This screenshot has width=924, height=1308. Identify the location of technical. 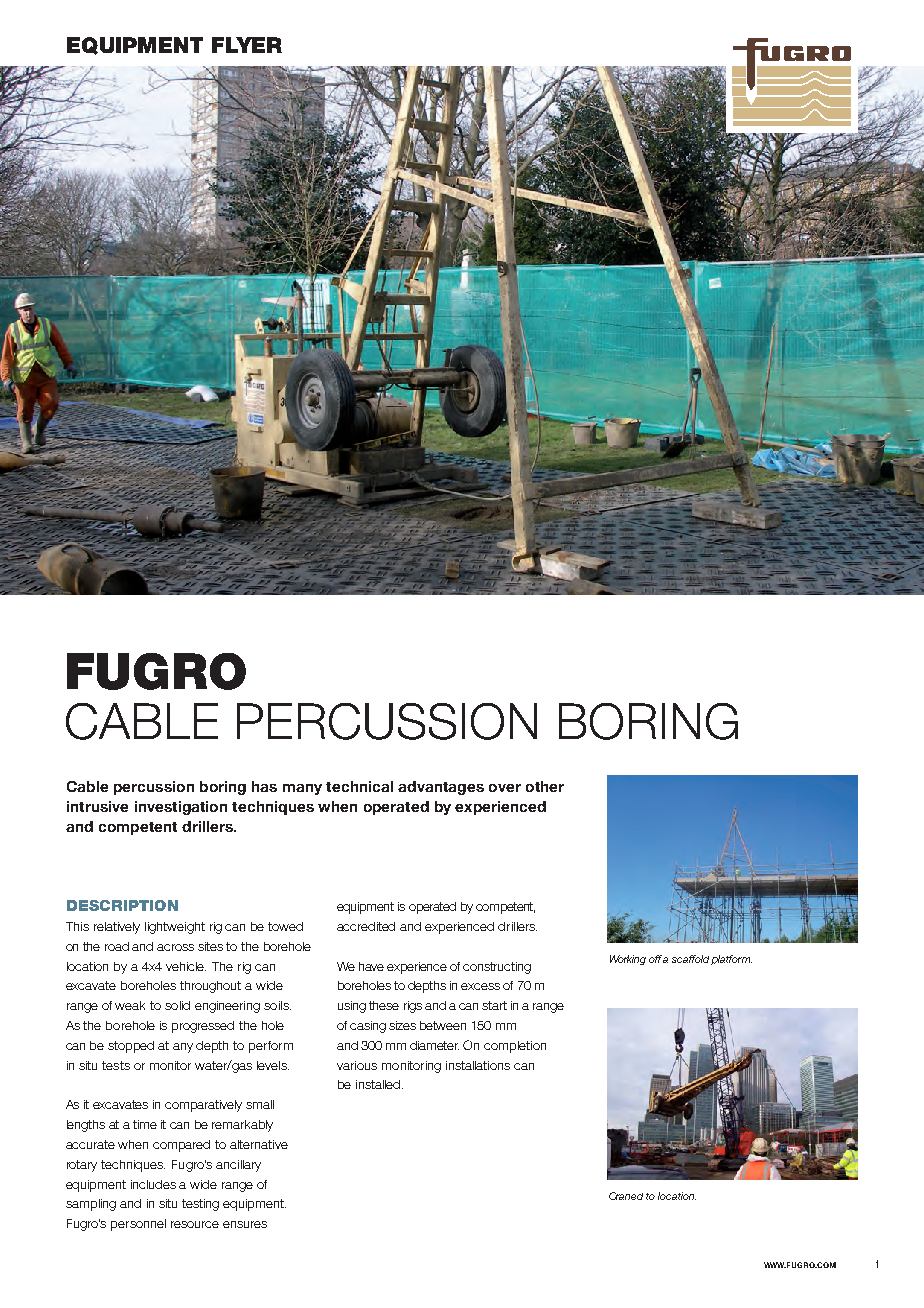
(359, 786).
